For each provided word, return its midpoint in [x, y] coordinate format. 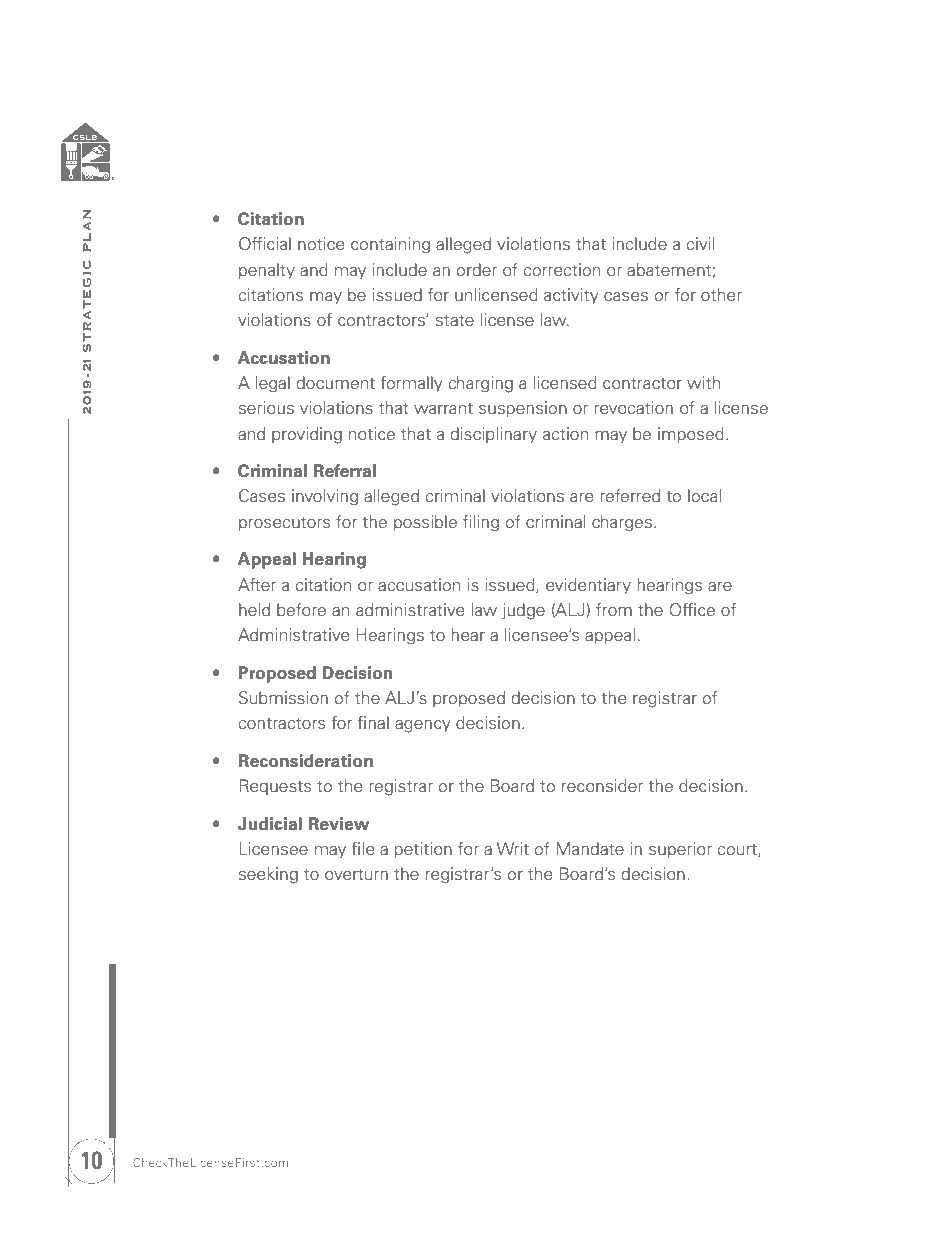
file [362, 848]
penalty [267, 271]
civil [700, 243]
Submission [283, 698]
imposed [691, 435]
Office [692, 610]
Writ [513, 849]
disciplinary [493, 435]
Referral [344, 471]
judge [523, 611]
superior [680, 850]
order [476, 270]
